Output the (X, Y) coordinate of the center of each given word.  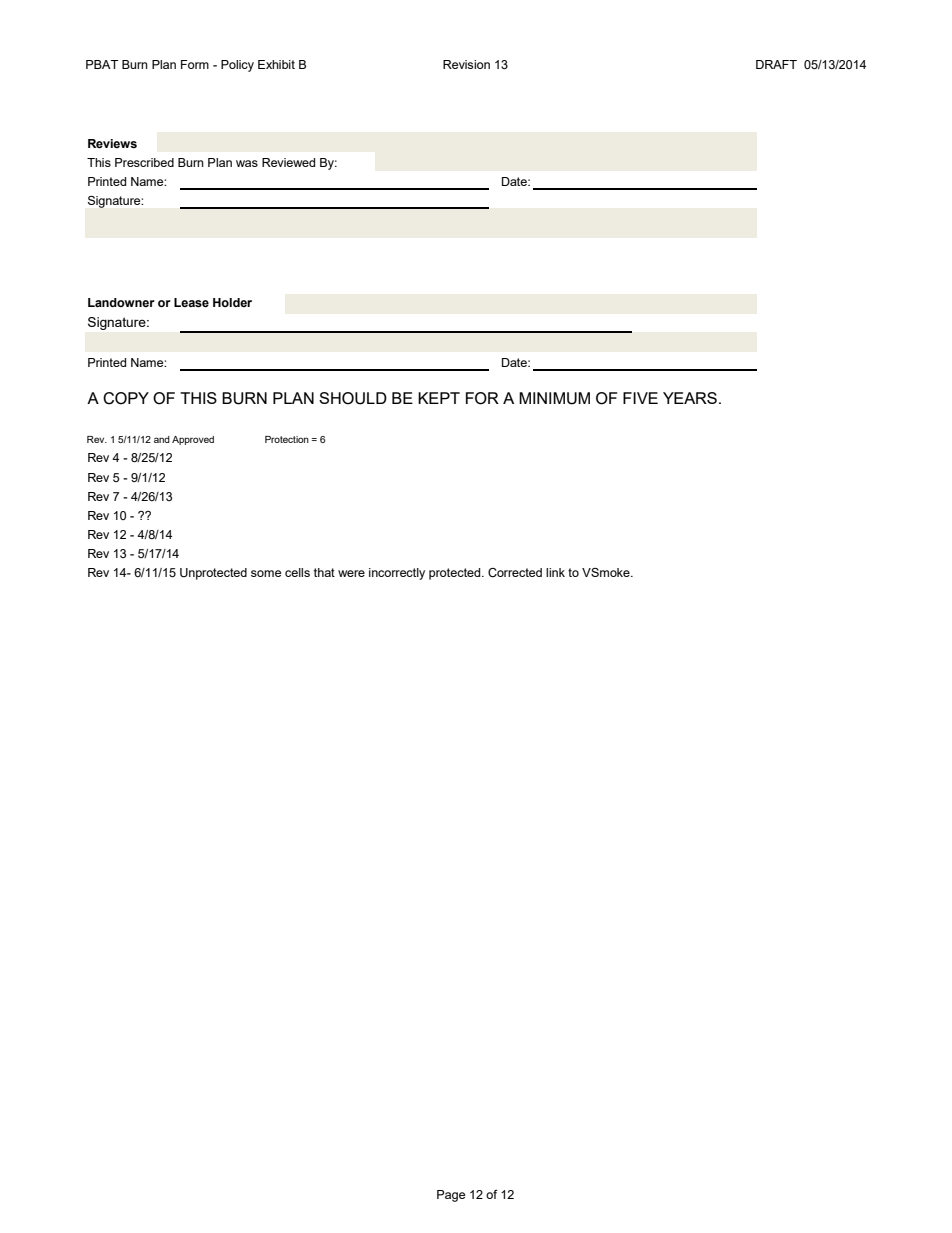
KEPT (439, 398)
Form (195, 64)
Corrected (515, 573)
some (266, 573)
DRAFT (776, 64)
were (351, 573)
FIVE (640, 398)
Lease (191, 303)
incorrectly (397, 574)
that (324, 572)
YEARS (690, 398)
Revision (466, 64)
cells (297, 572)
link (555, 572)
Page (451, 1196)
